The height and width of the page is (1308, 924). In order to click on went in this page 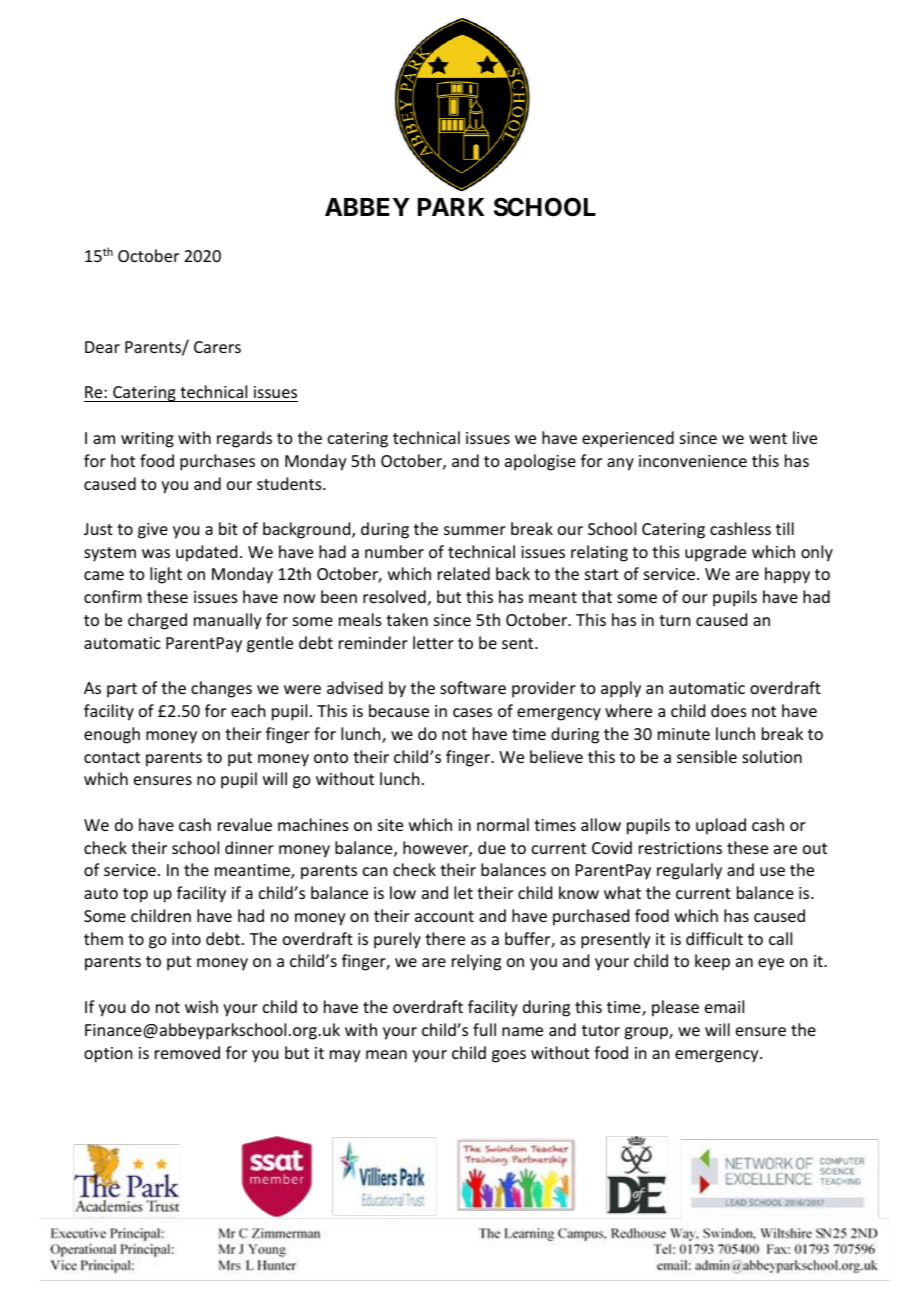, I will do `click(768, 438)`.
